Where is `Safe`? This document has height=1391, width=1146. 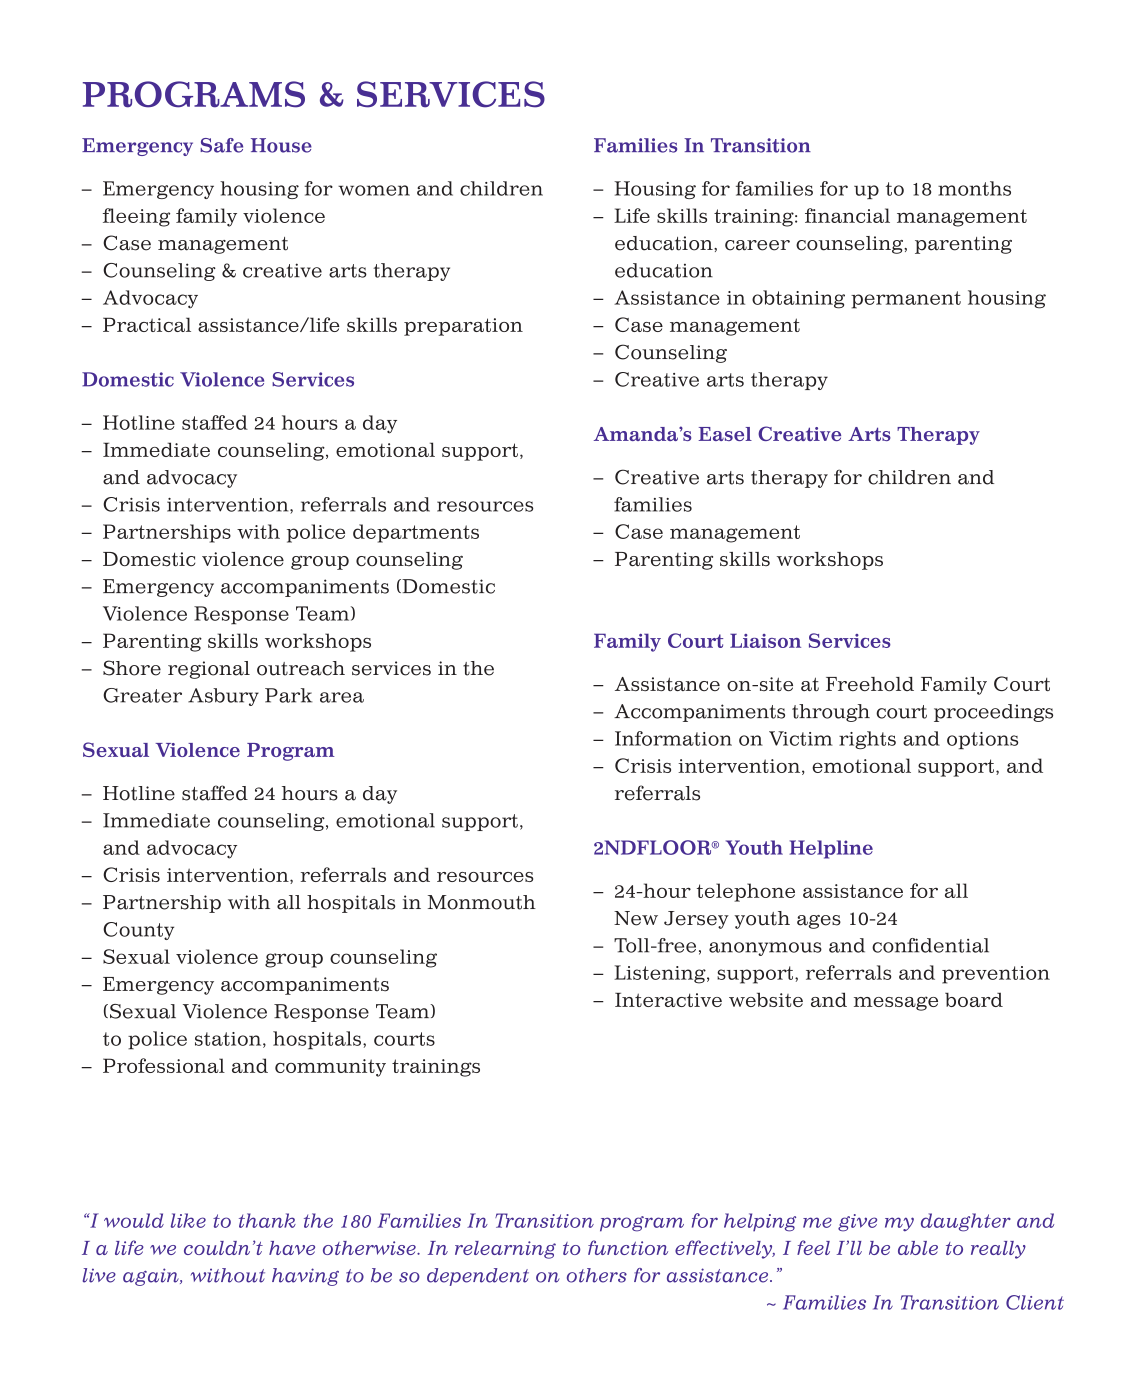 Safe is located at coordinates (221, 145).
